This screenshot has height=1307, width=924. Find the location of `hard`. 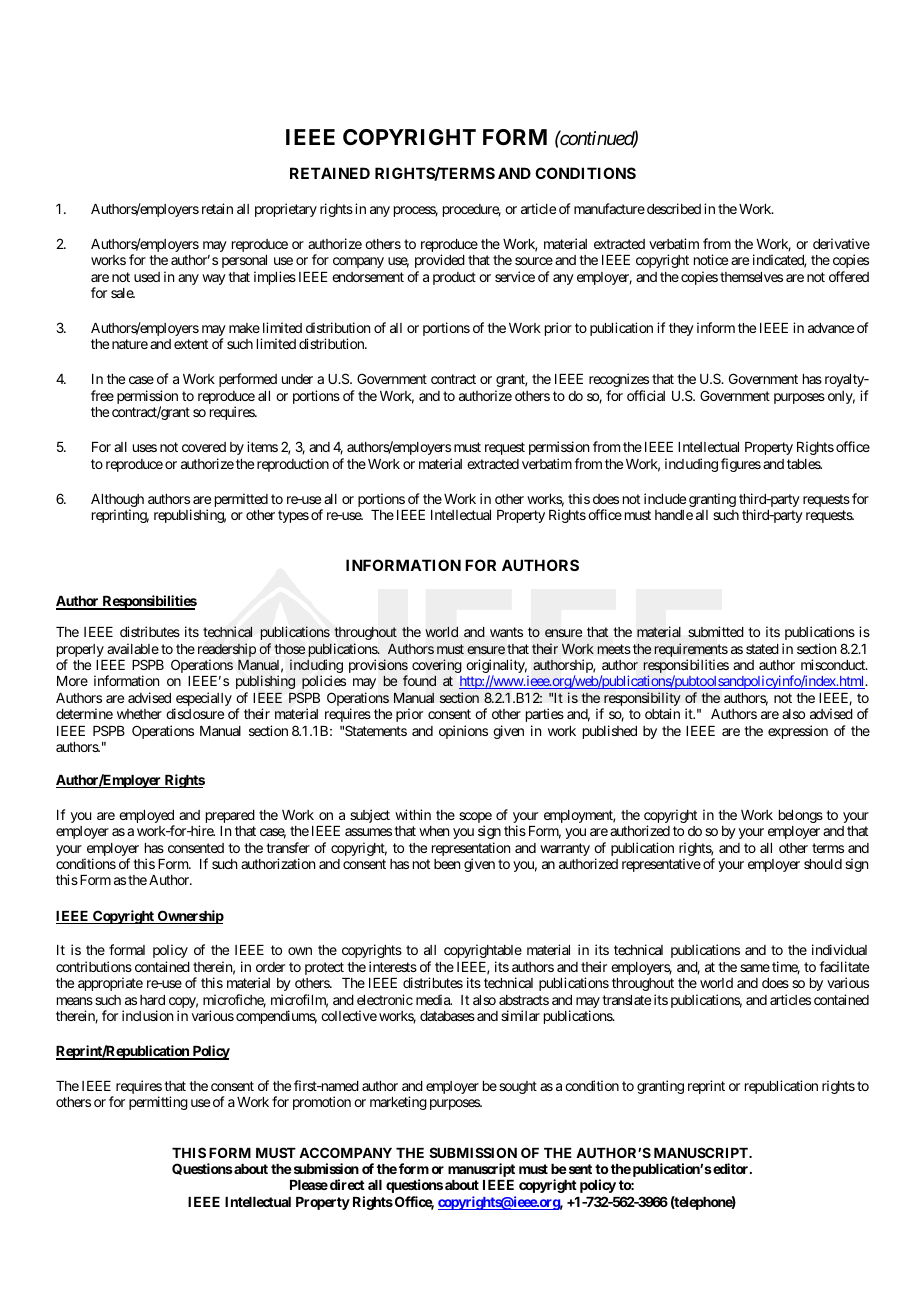

hard is located at coordinates (152, 1000).
